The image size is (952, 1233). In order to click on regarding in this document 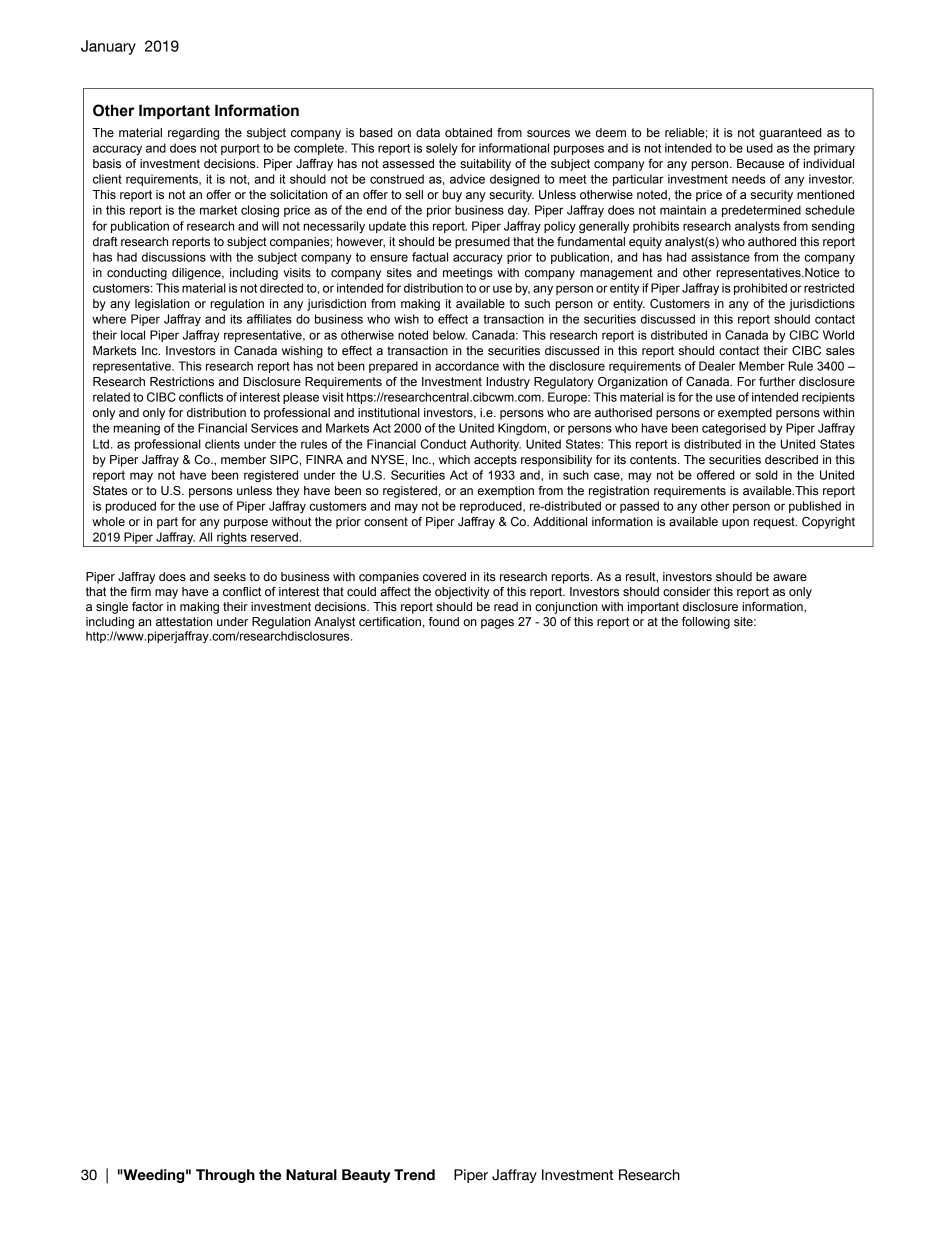, I will do `click(193, 134)`.
